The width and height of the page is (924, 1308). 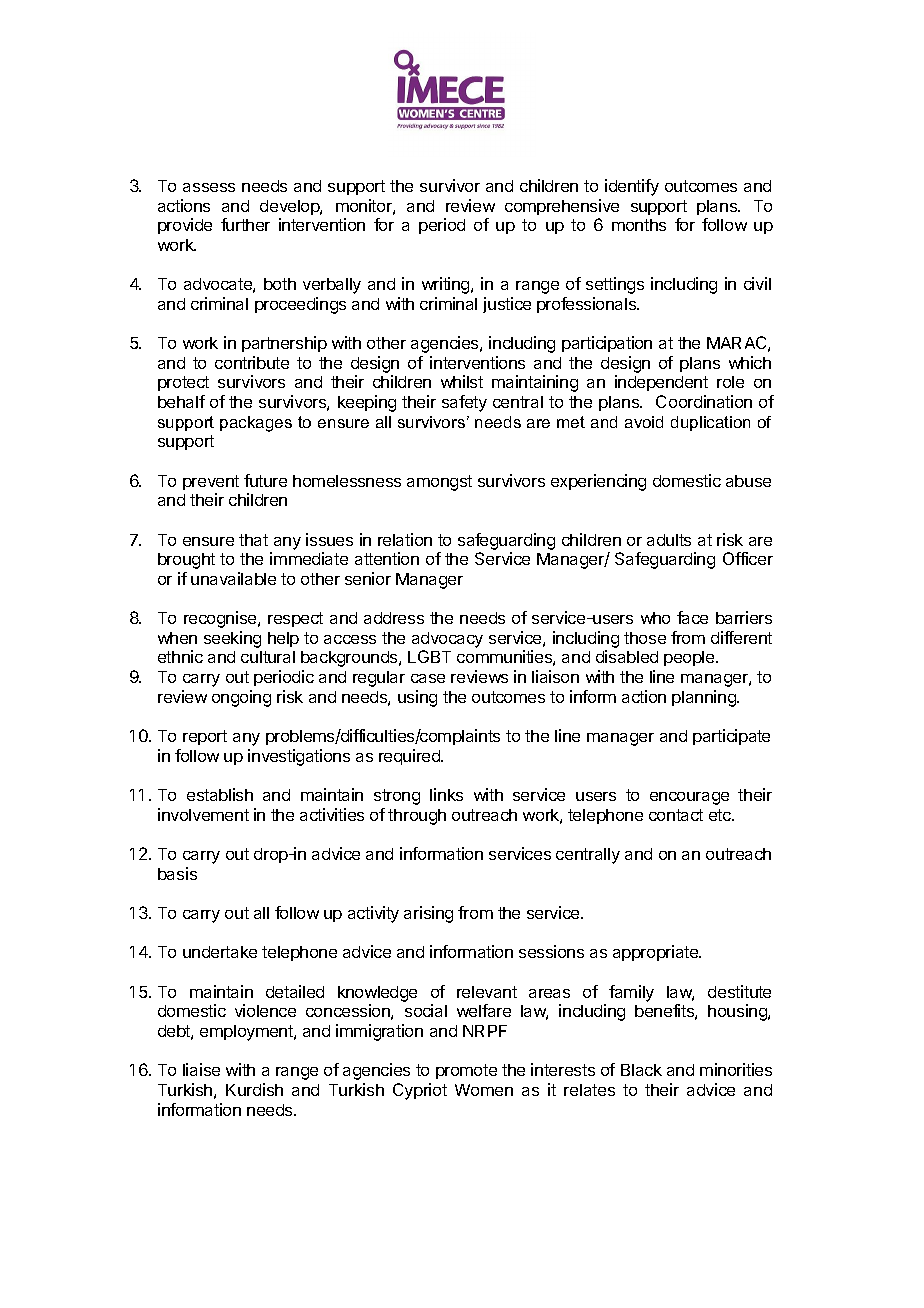 What do you see at coordinates (428, 914) in the page?
I see `arising` at bounding box center [428, 914].
